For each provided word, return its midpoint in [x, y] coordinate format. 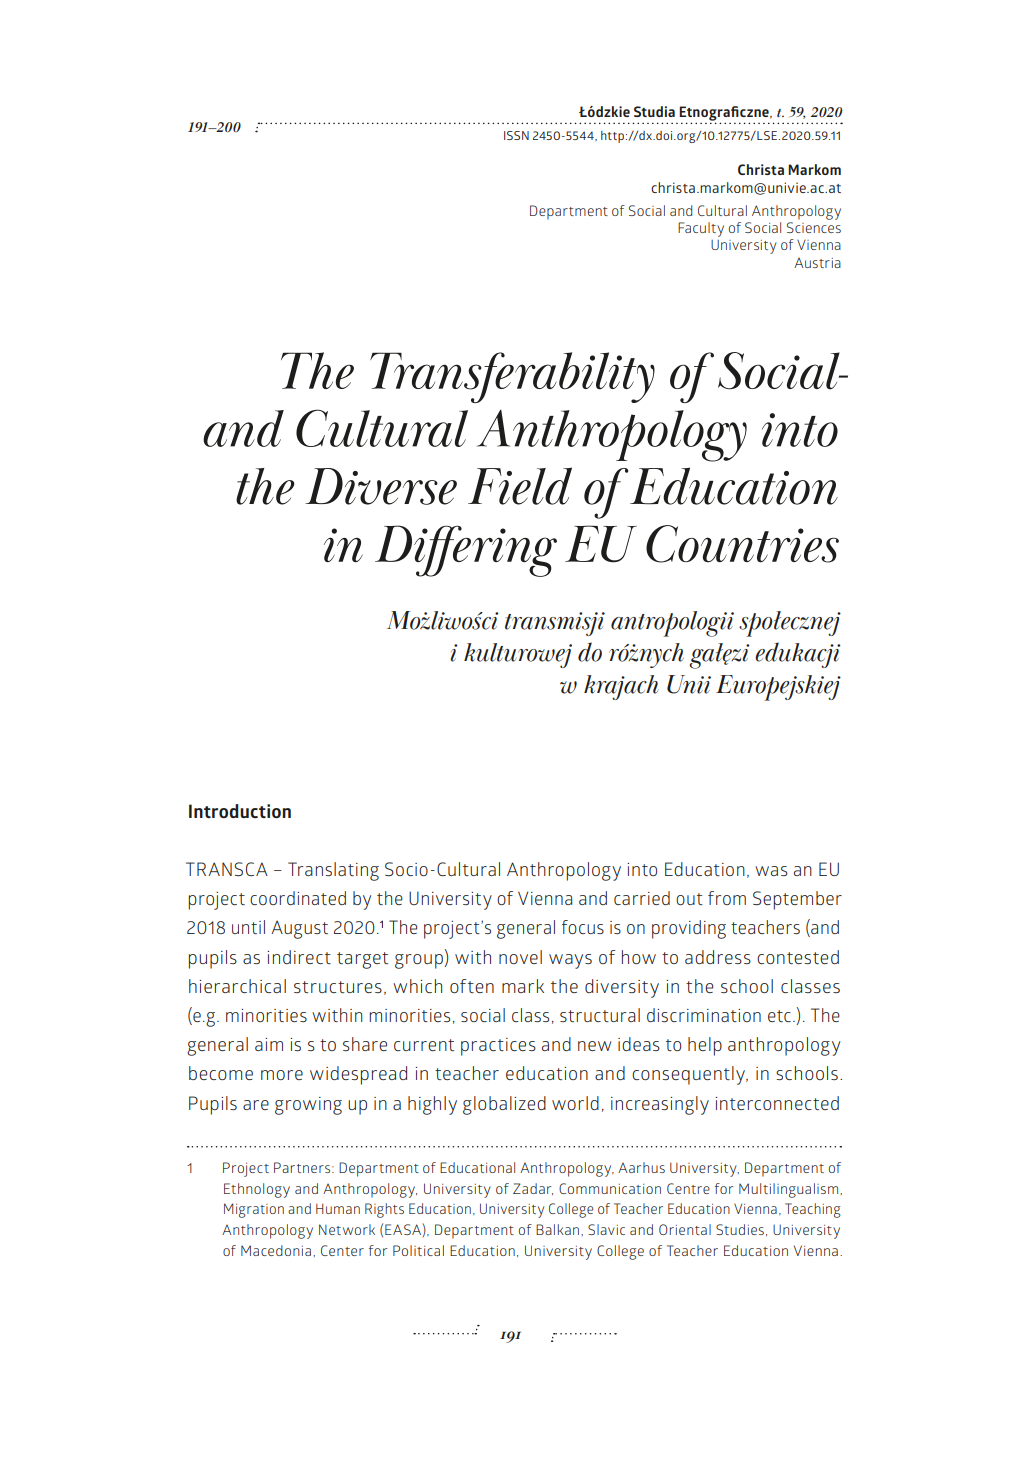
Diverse [381, 486]
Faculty [701, 229]
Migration [254, 1210]
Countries [742, 544]
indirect [299, 957]
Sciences [814, 227]
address [718, 957]
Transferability [512, 377]
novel [520, 957]
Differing [466, 551]
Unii [689, 684]
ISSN [516, 135]
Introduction [240, 811]
